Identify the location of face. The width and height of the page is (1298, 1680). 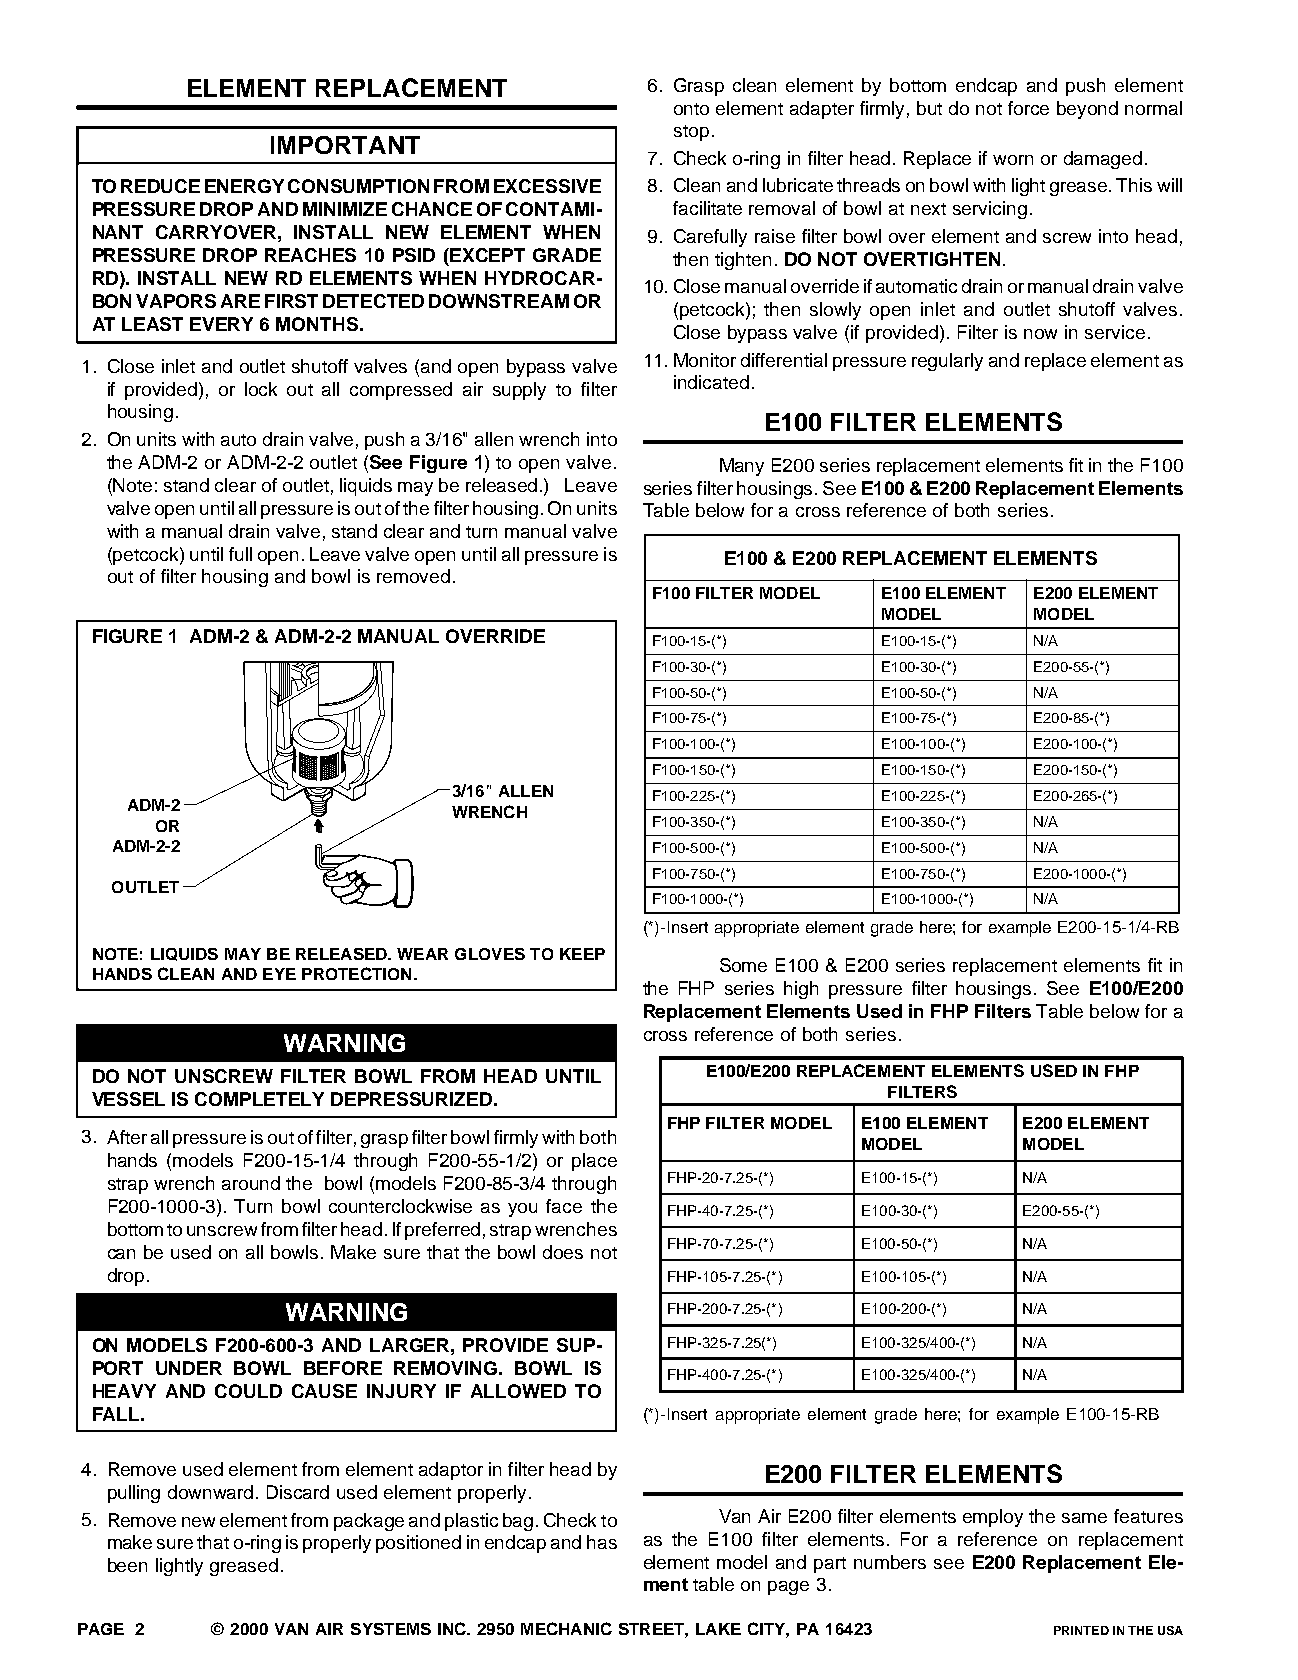
(564, 1206).
